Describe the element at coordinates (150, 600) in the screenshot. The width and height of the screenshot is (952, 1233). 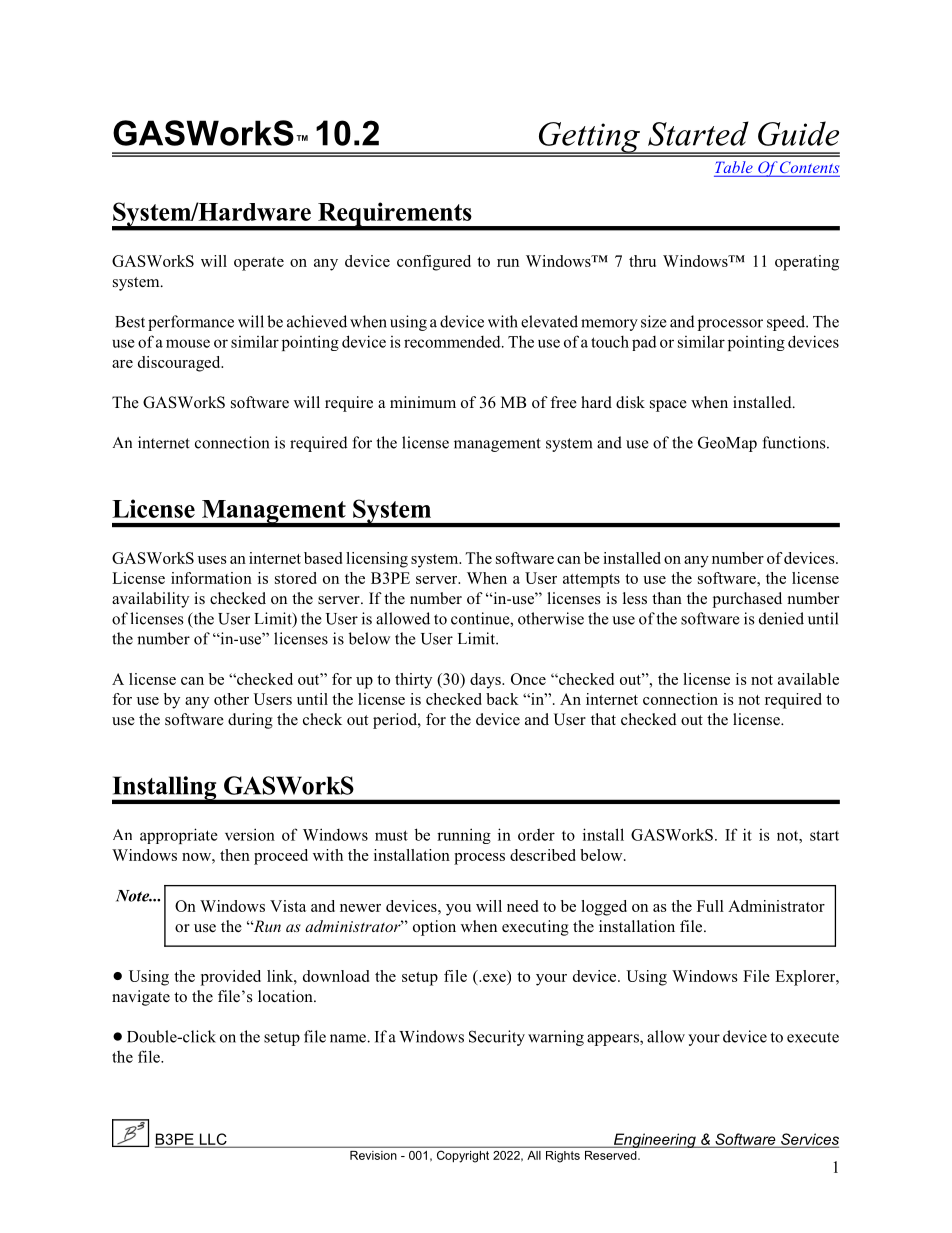
I see `availability` at that location.
